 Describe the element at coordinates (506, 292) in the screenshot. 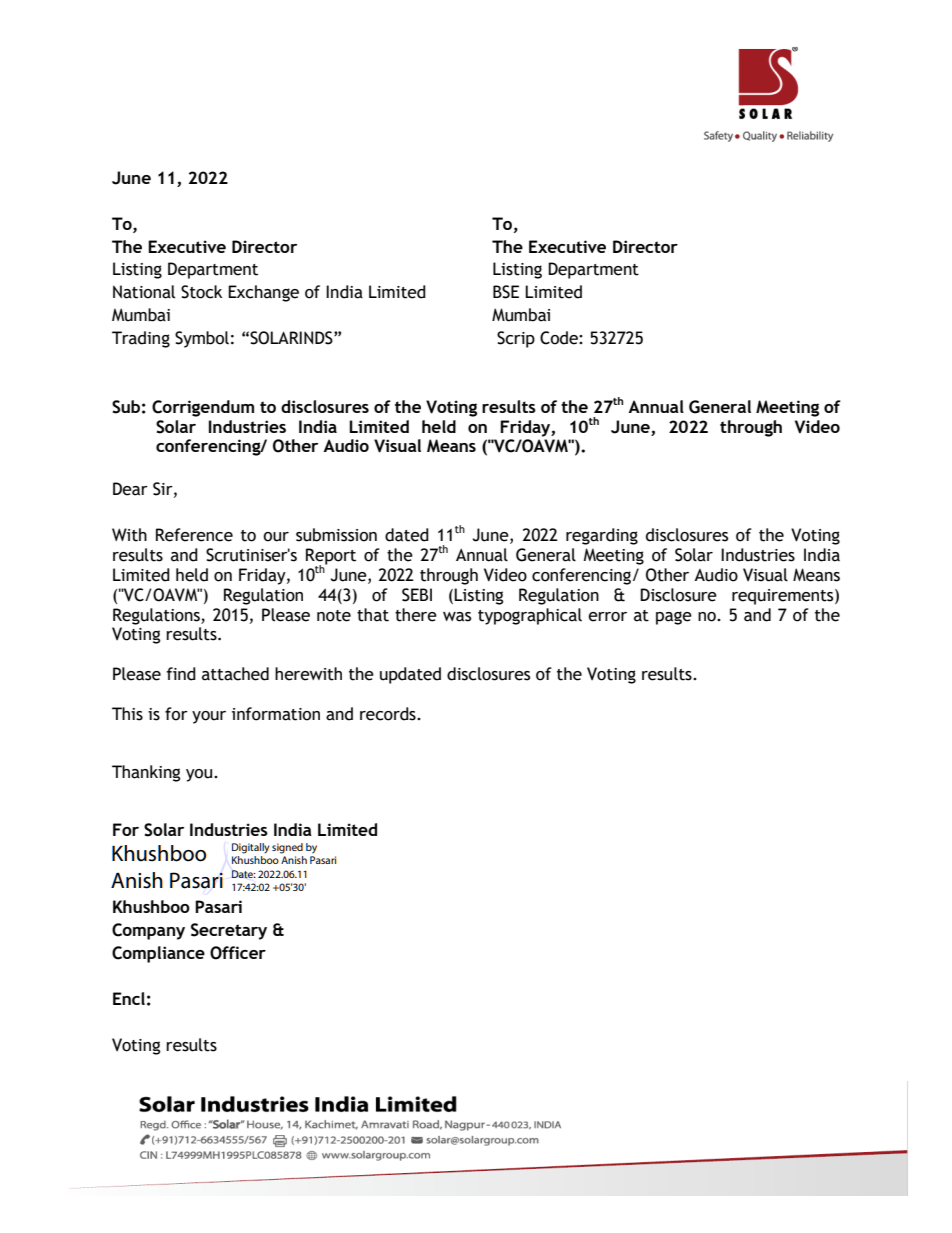

I see `BSE` at that location.
